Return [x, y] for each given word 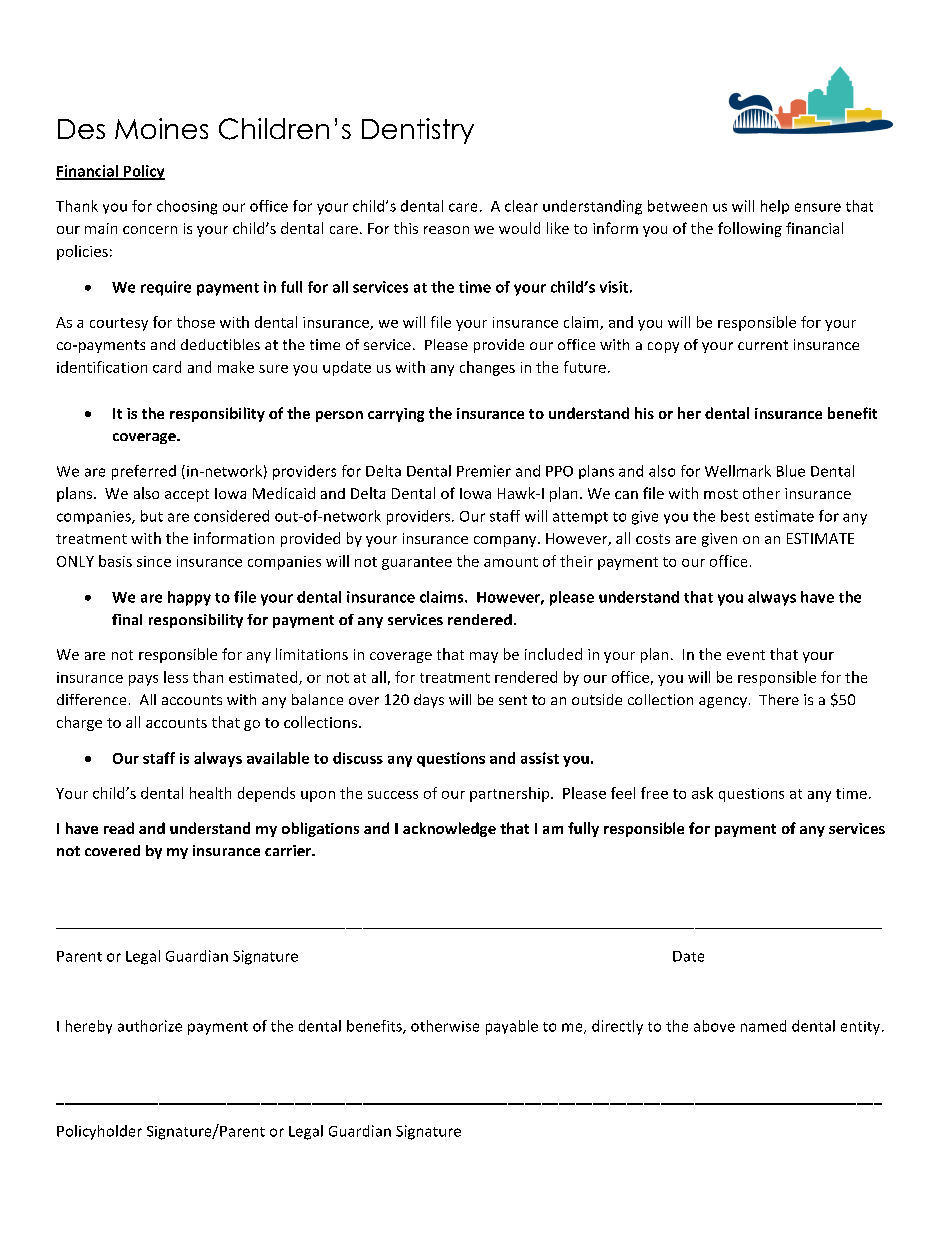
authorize [150, 1026]
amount [511, 562]
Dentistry [418, 131]
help [775, 207]
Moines [161, 128]
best [735, 516]
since [154, 561]
